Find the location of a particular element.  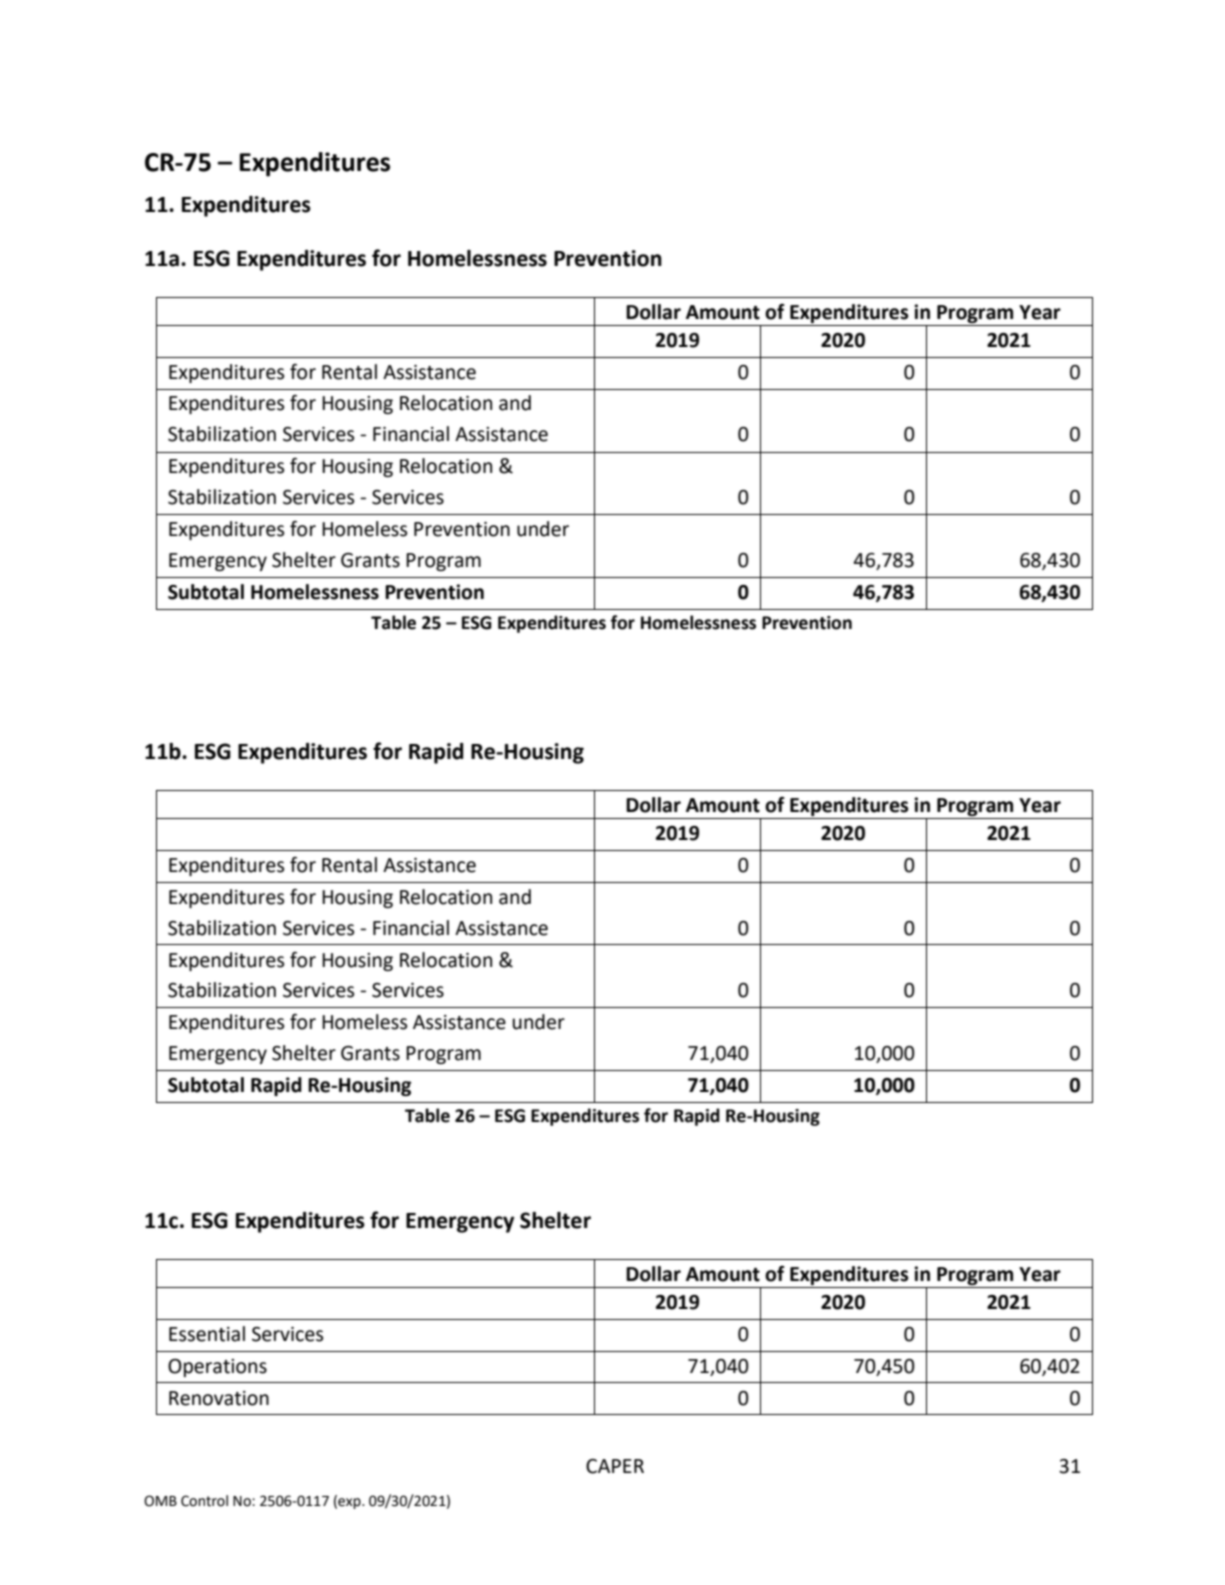

Control is located at coordinates (204, 1501).
